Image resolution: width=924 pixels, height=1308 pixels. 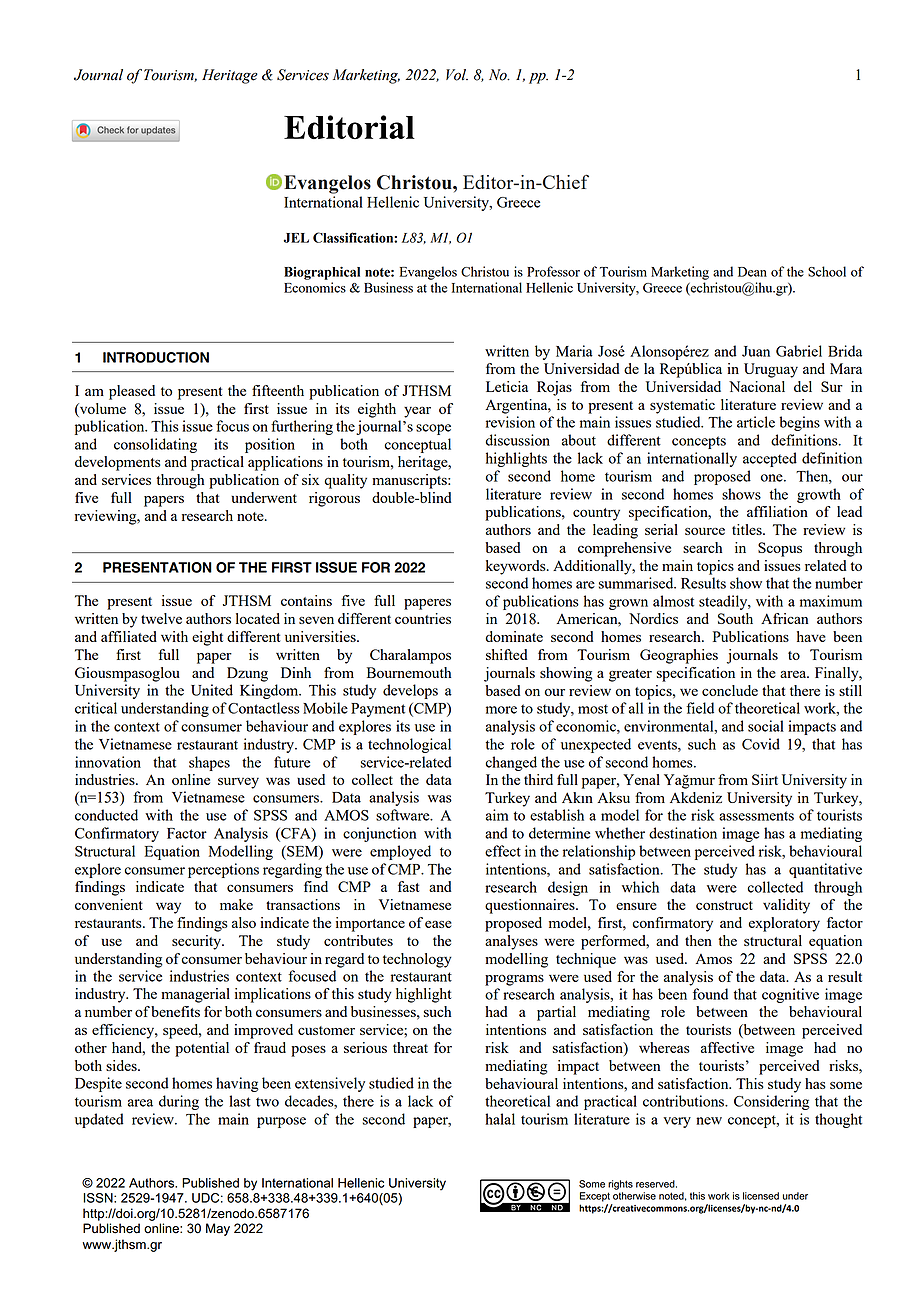 What do you see at coordinates (511, 763) in the screenshot?
I see `changed` at bounding box center [511, 763].
